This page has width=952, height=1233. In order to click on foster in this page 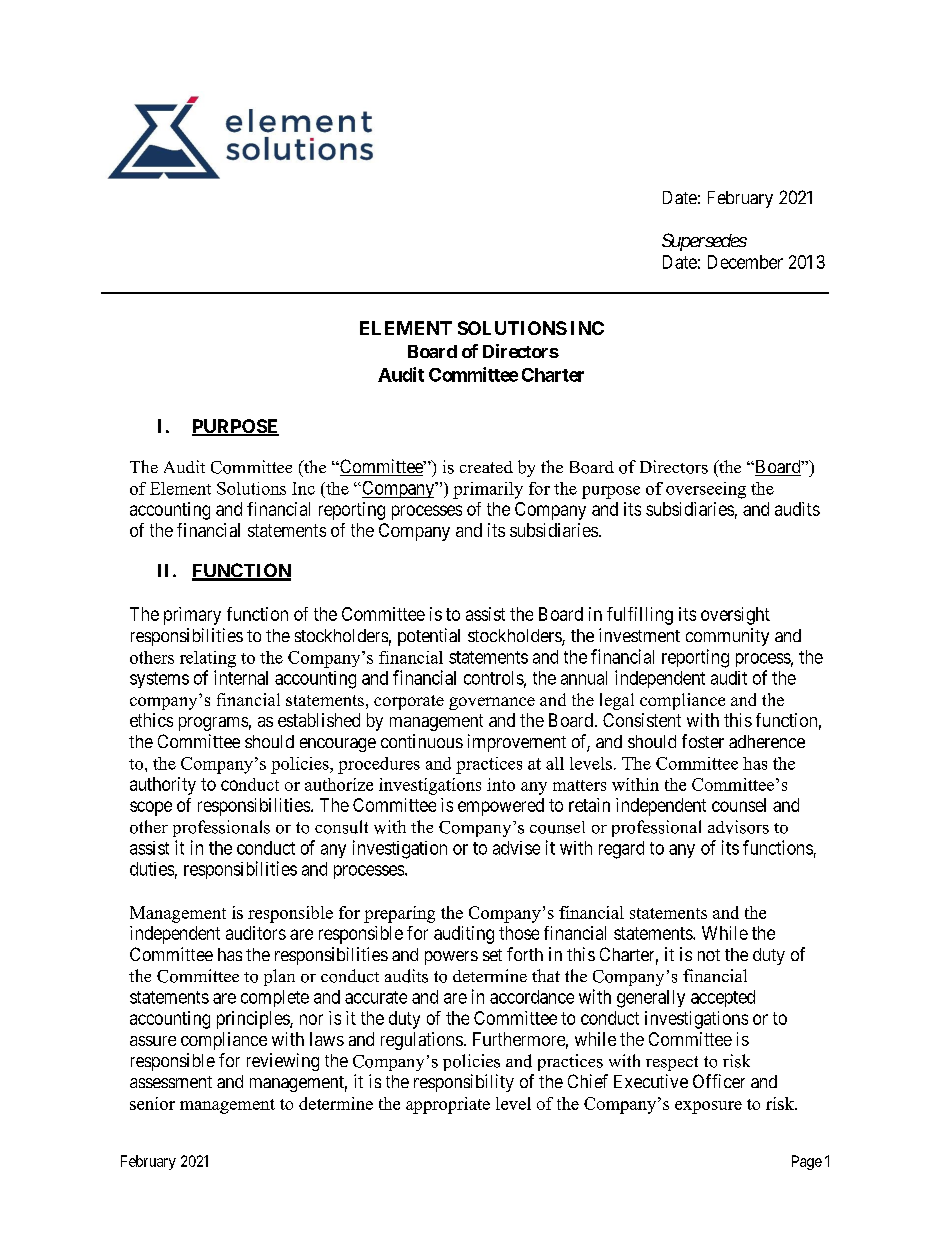, I will do `click(703, 741)`.
